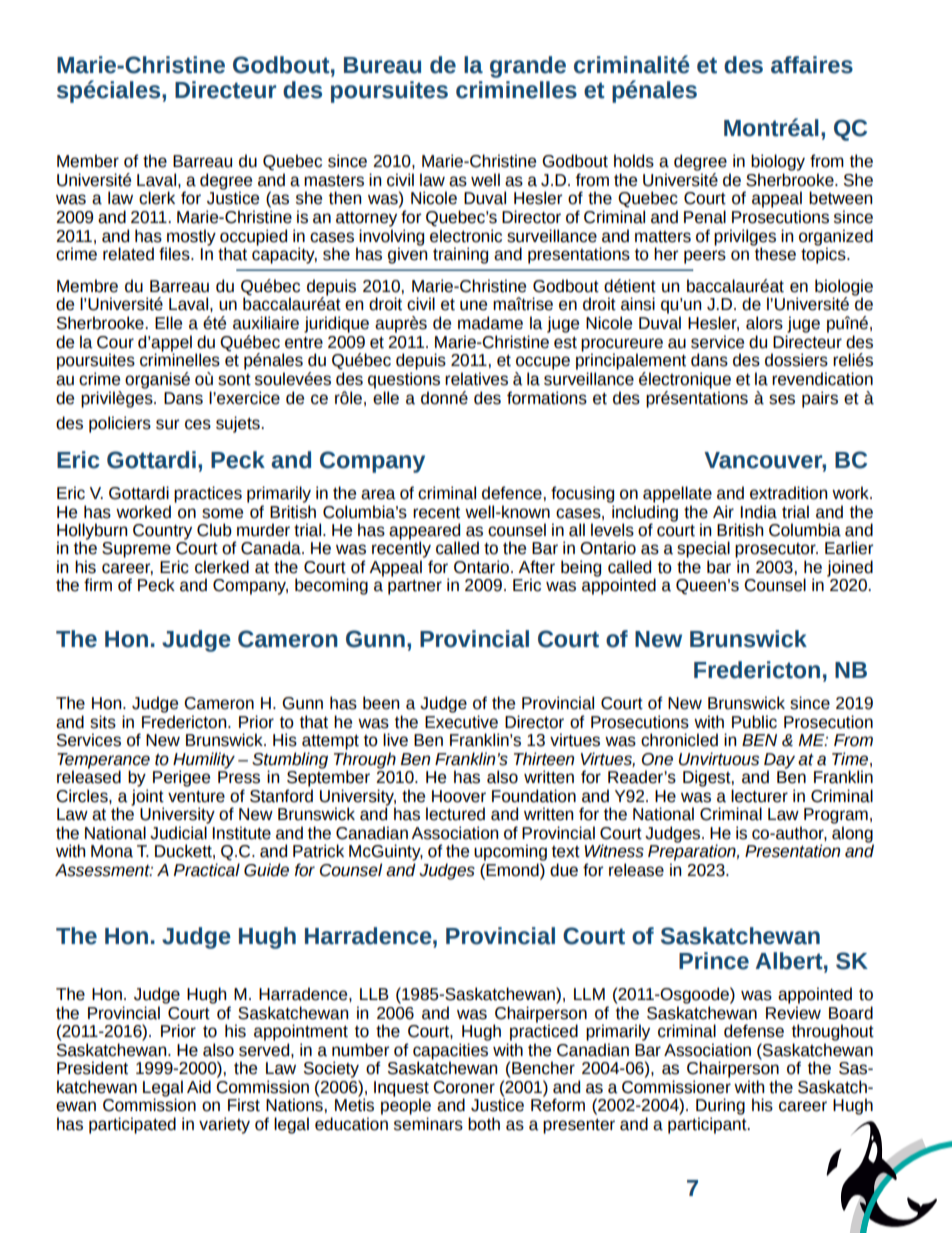 The width and height of the page is (952, 1233). I want to click on upcoming, so click(510, 852).
